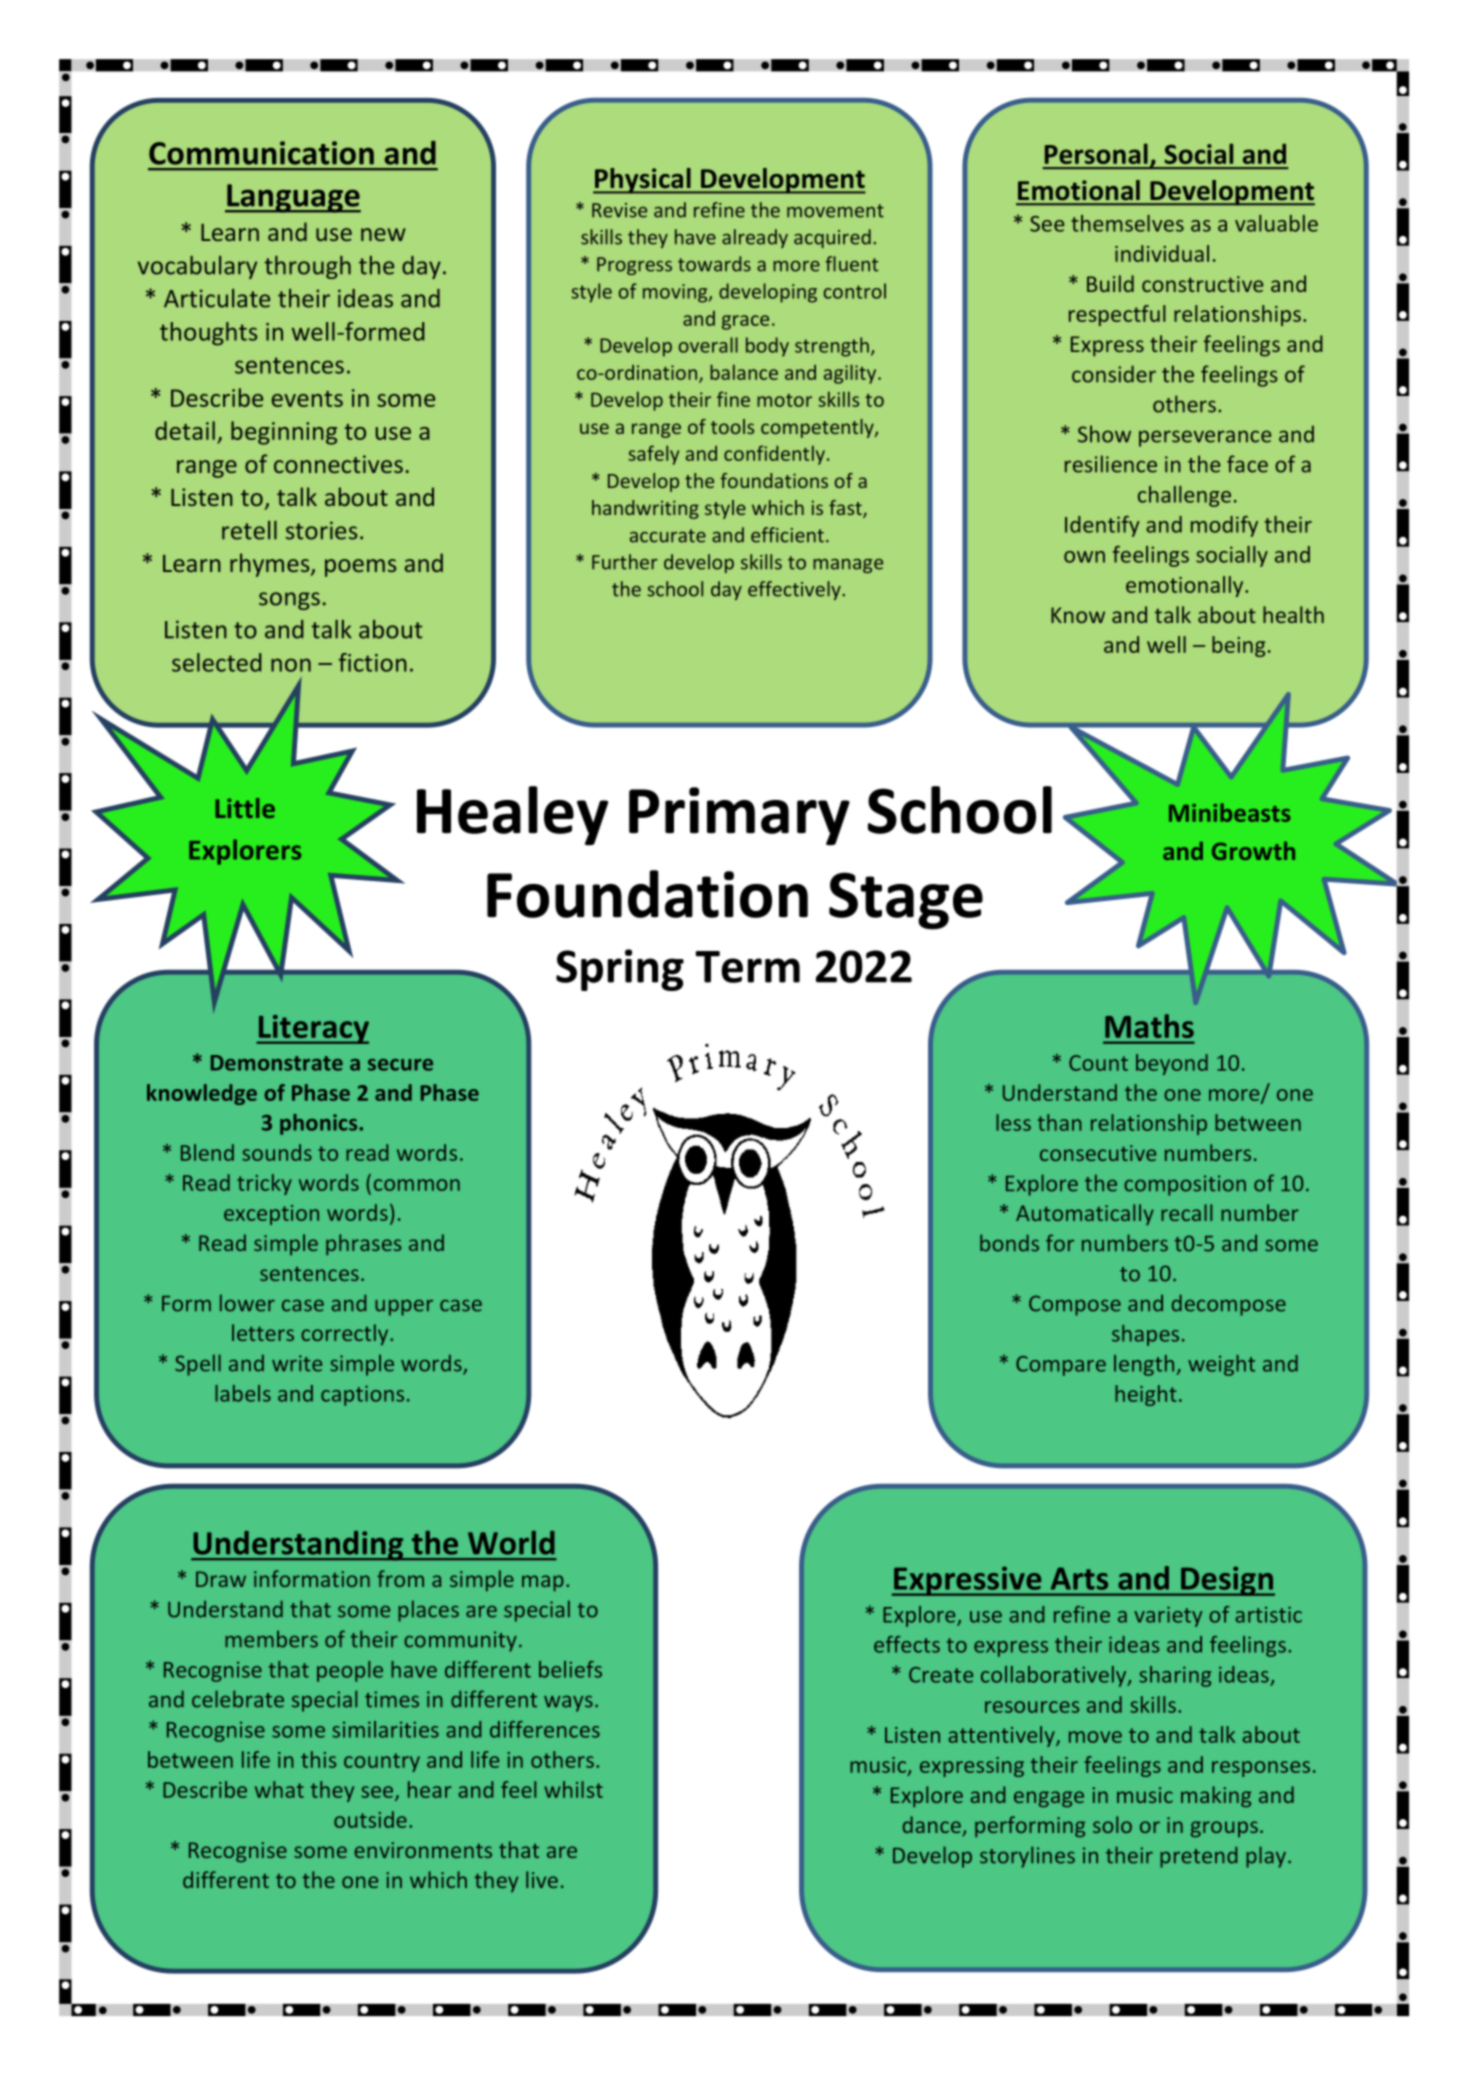 Image resolution: width=1468 pixels, height=2075 pixels. What do you see at coordinates (362, 1395) in the image?
I see `captions` at bounding box center [362, 1395].
